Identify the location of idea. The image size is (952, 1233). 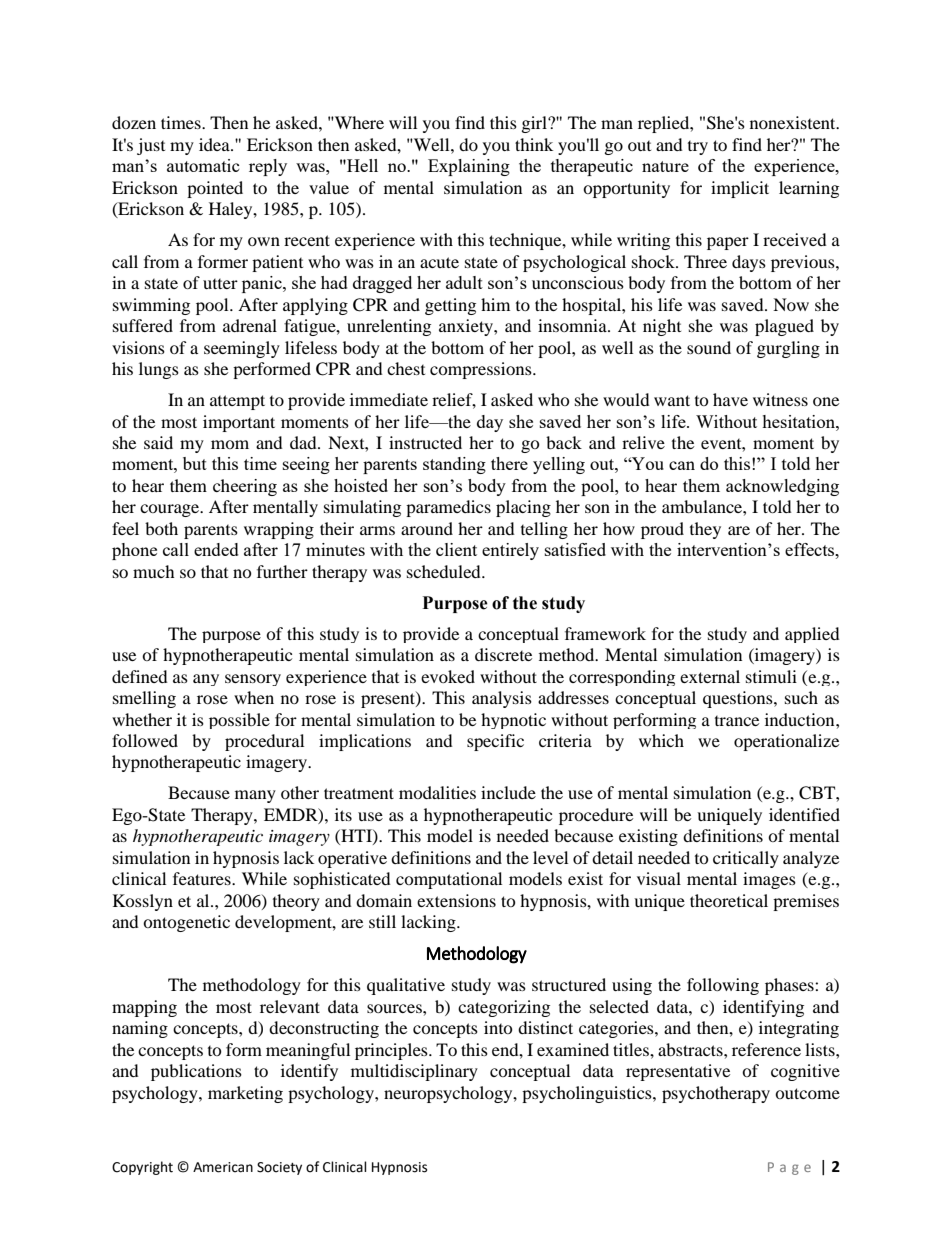
(215, 144).
